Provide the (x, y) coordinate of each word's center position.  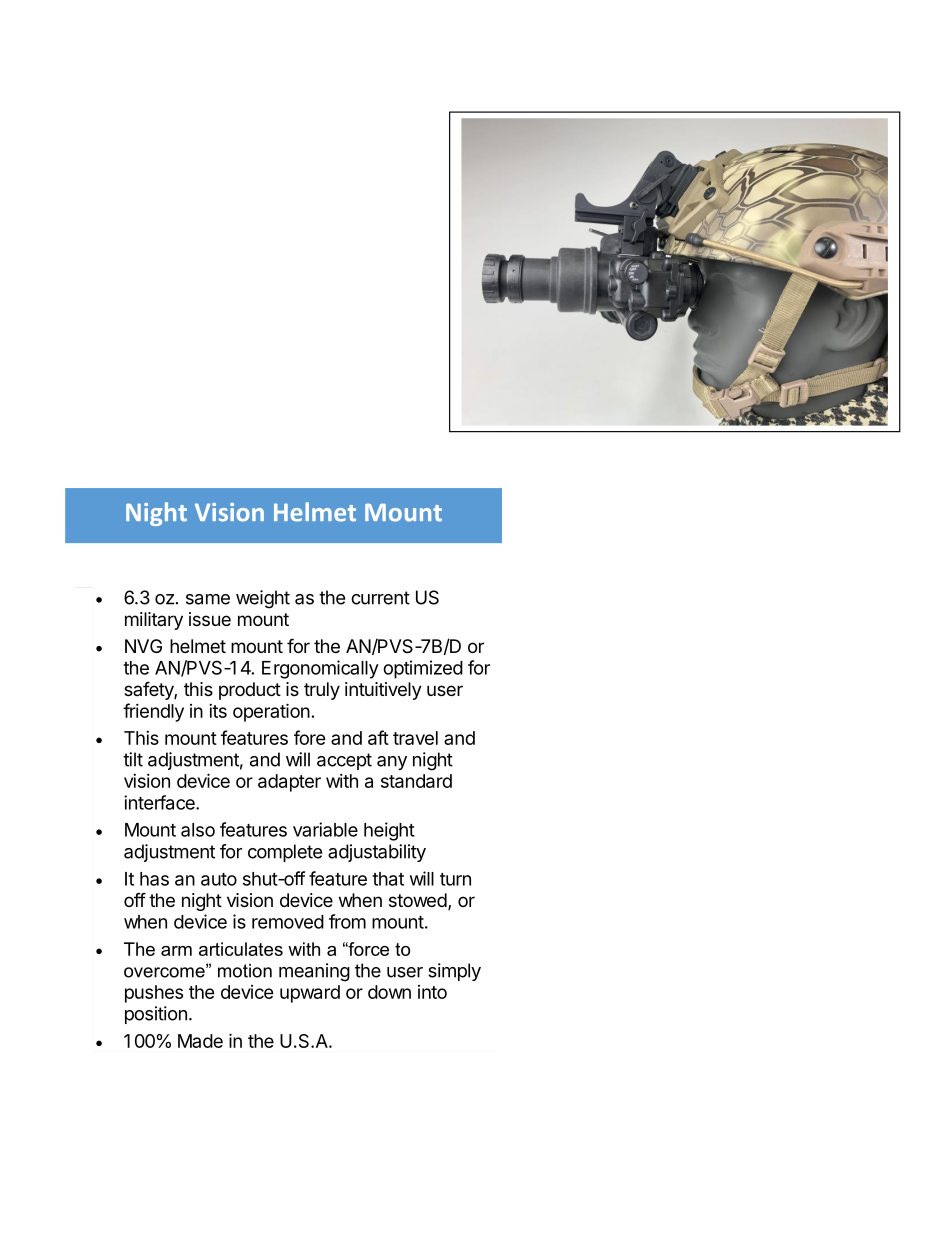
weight (263, 599)
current (380, 598)
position (156, 1015)
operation (271, 712)
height (389, 831)
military (154, 621)
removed (288, 922)
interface (160, 802)
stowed (418, 900)
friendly (153, 712)
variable (325, 829)
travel (415, 738)
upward (310, 994)
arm (176, 951)
